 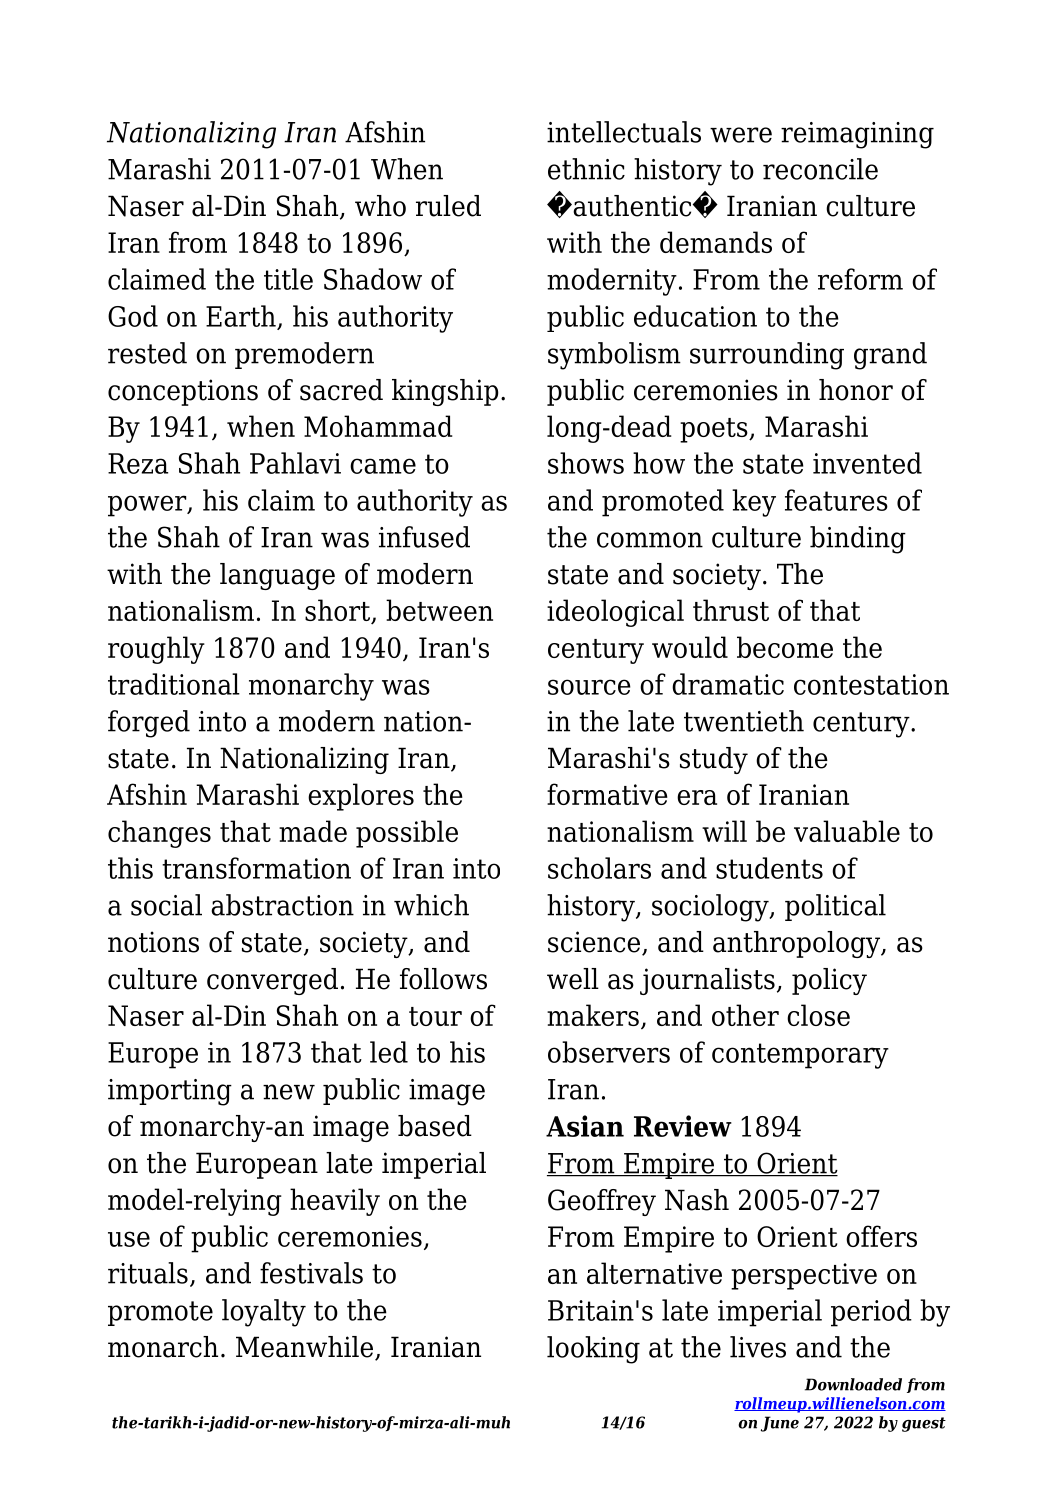 What do you see at coordinates (607, 794) in the page?
I see `formative` at bounding box center [607, 794].
